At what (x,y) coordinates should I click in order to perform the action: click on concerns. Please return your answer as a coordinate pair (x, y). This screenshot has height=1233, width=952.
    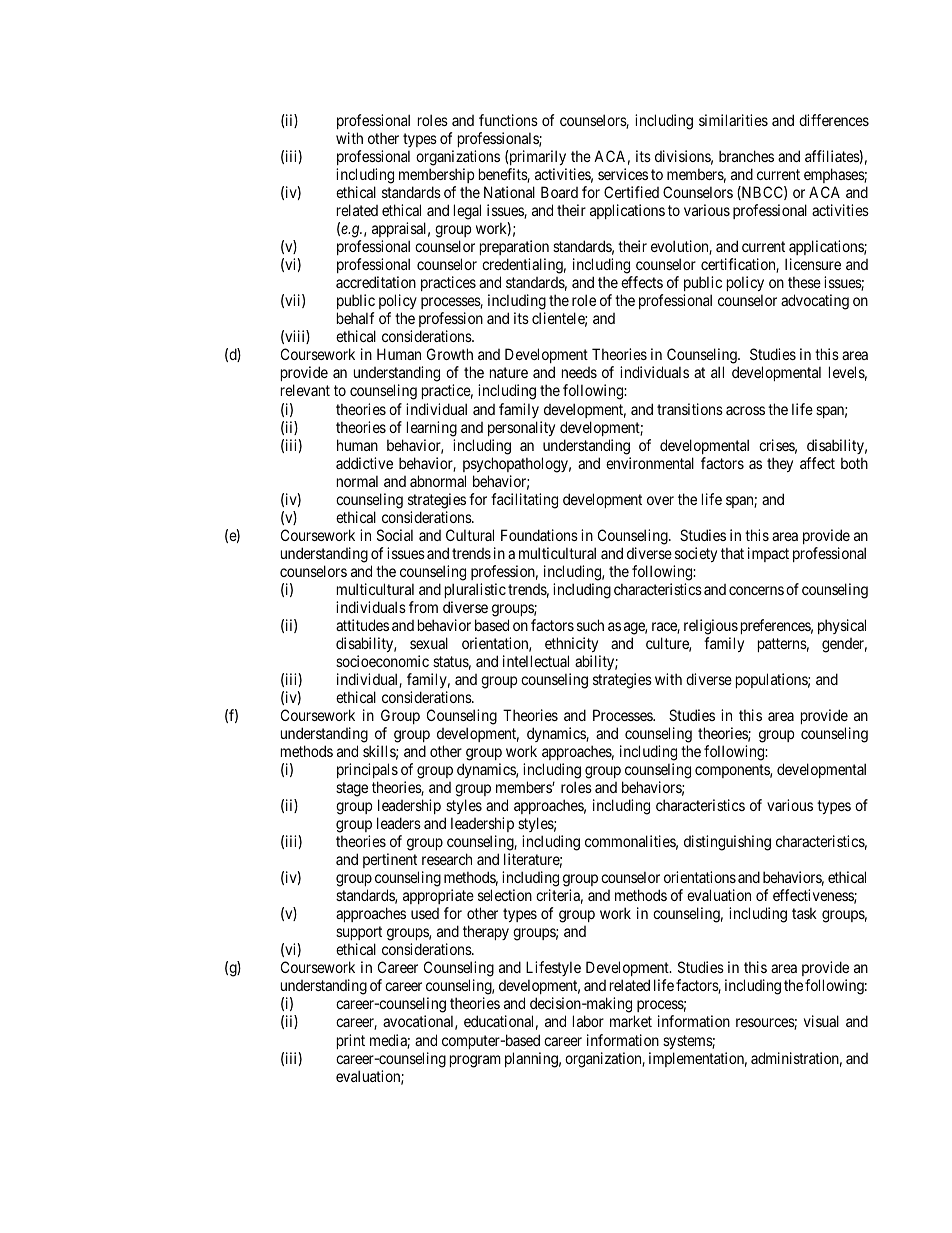
    Looking at the image, I should click on (756, 590).
